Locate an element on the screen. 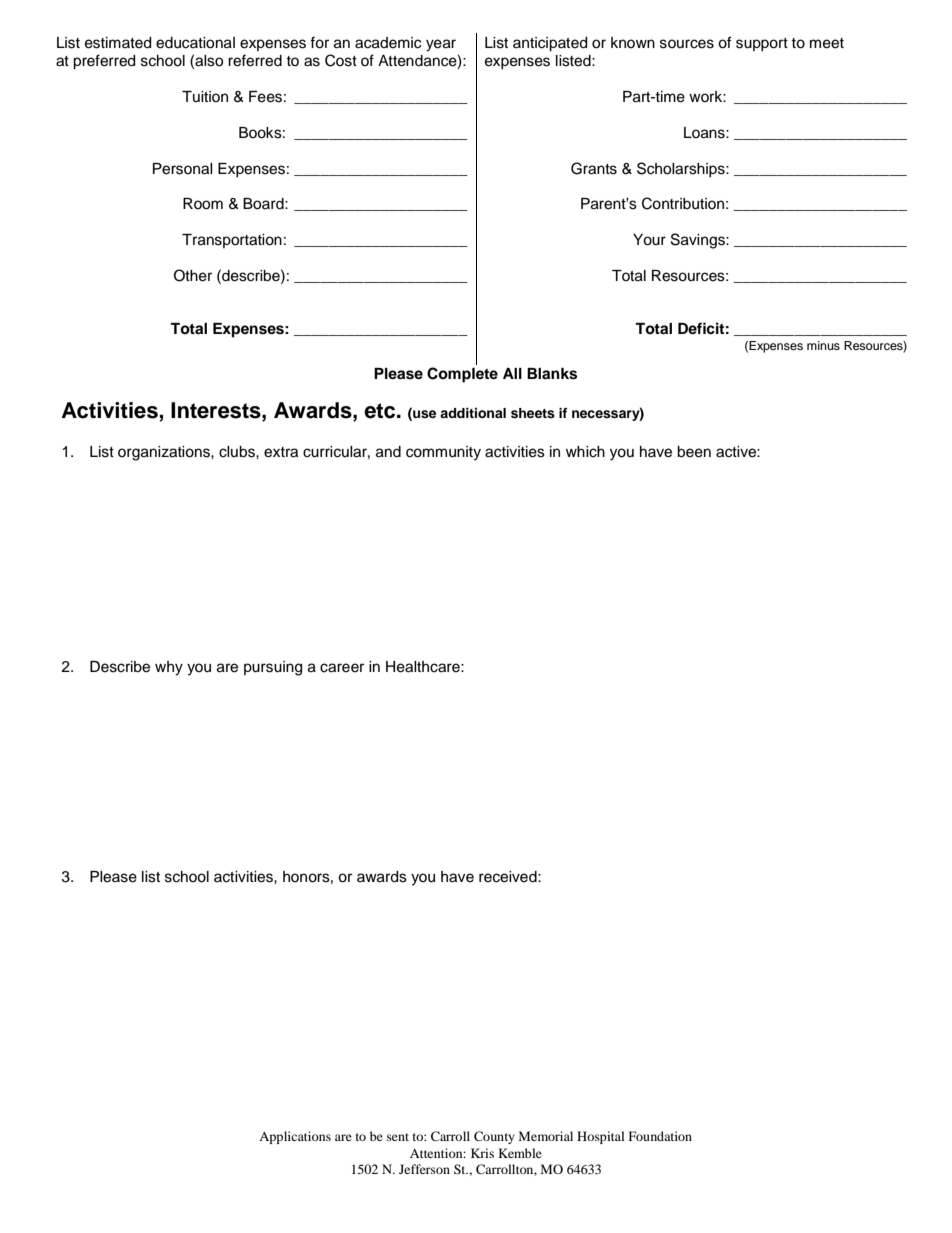 This screenshot has width=952, height=1233. minus is located at coordinates (823, 345).
